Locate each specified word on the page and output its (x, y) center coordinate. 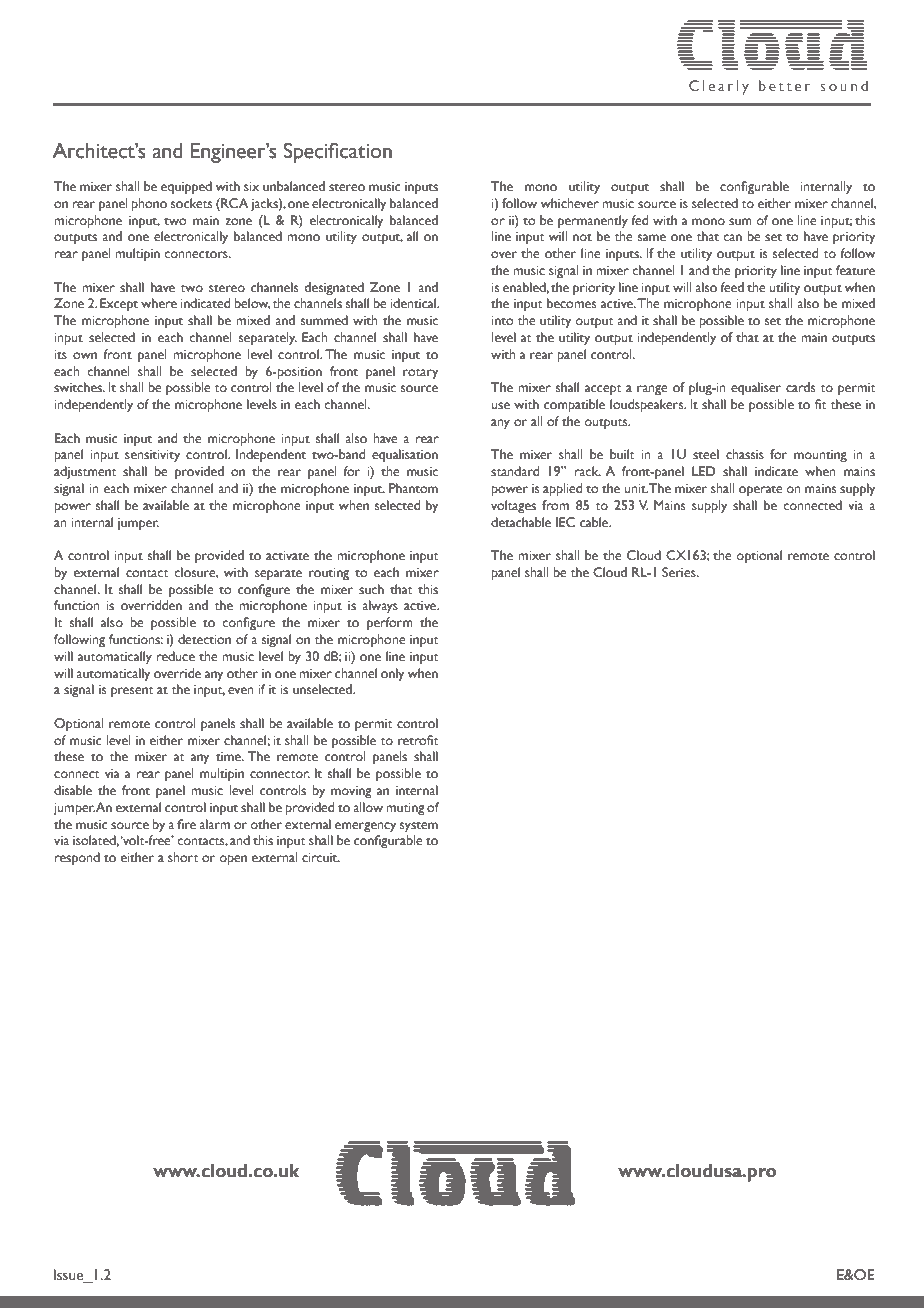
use (500, 406)
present (132, 692)
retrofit (418, 740)
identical (414, 303)
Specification (338, 152)
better (784, 85)
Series (680, 572)
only (392, 675)
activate (287, 556)
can (732, 237)
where (159, 303)
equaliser (756, 389)
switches (79, 387)
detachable (521, 522)
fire (186, 824)
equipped (186, 188)
